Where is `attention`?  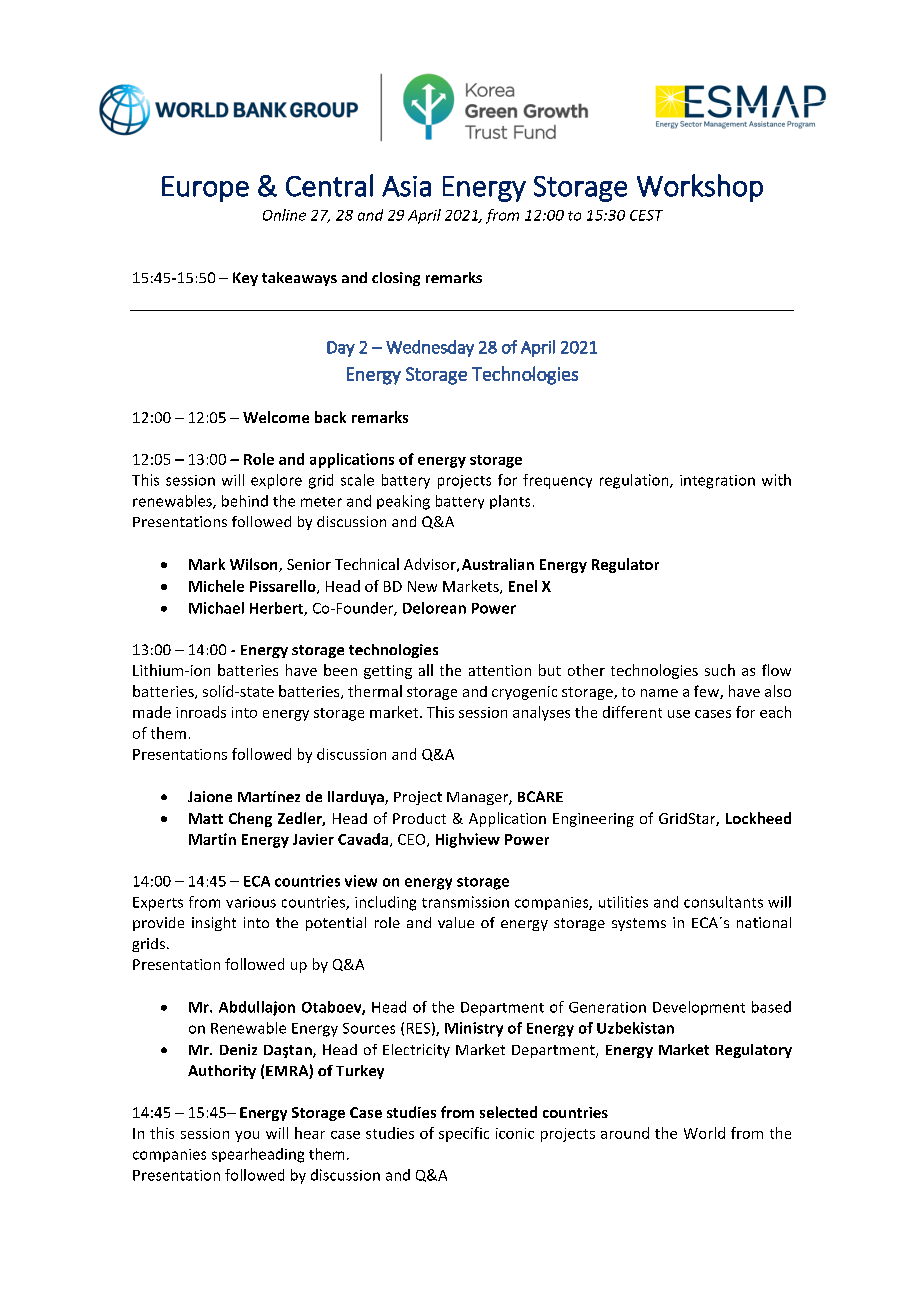 attention is located at coordinates (500, 670).
